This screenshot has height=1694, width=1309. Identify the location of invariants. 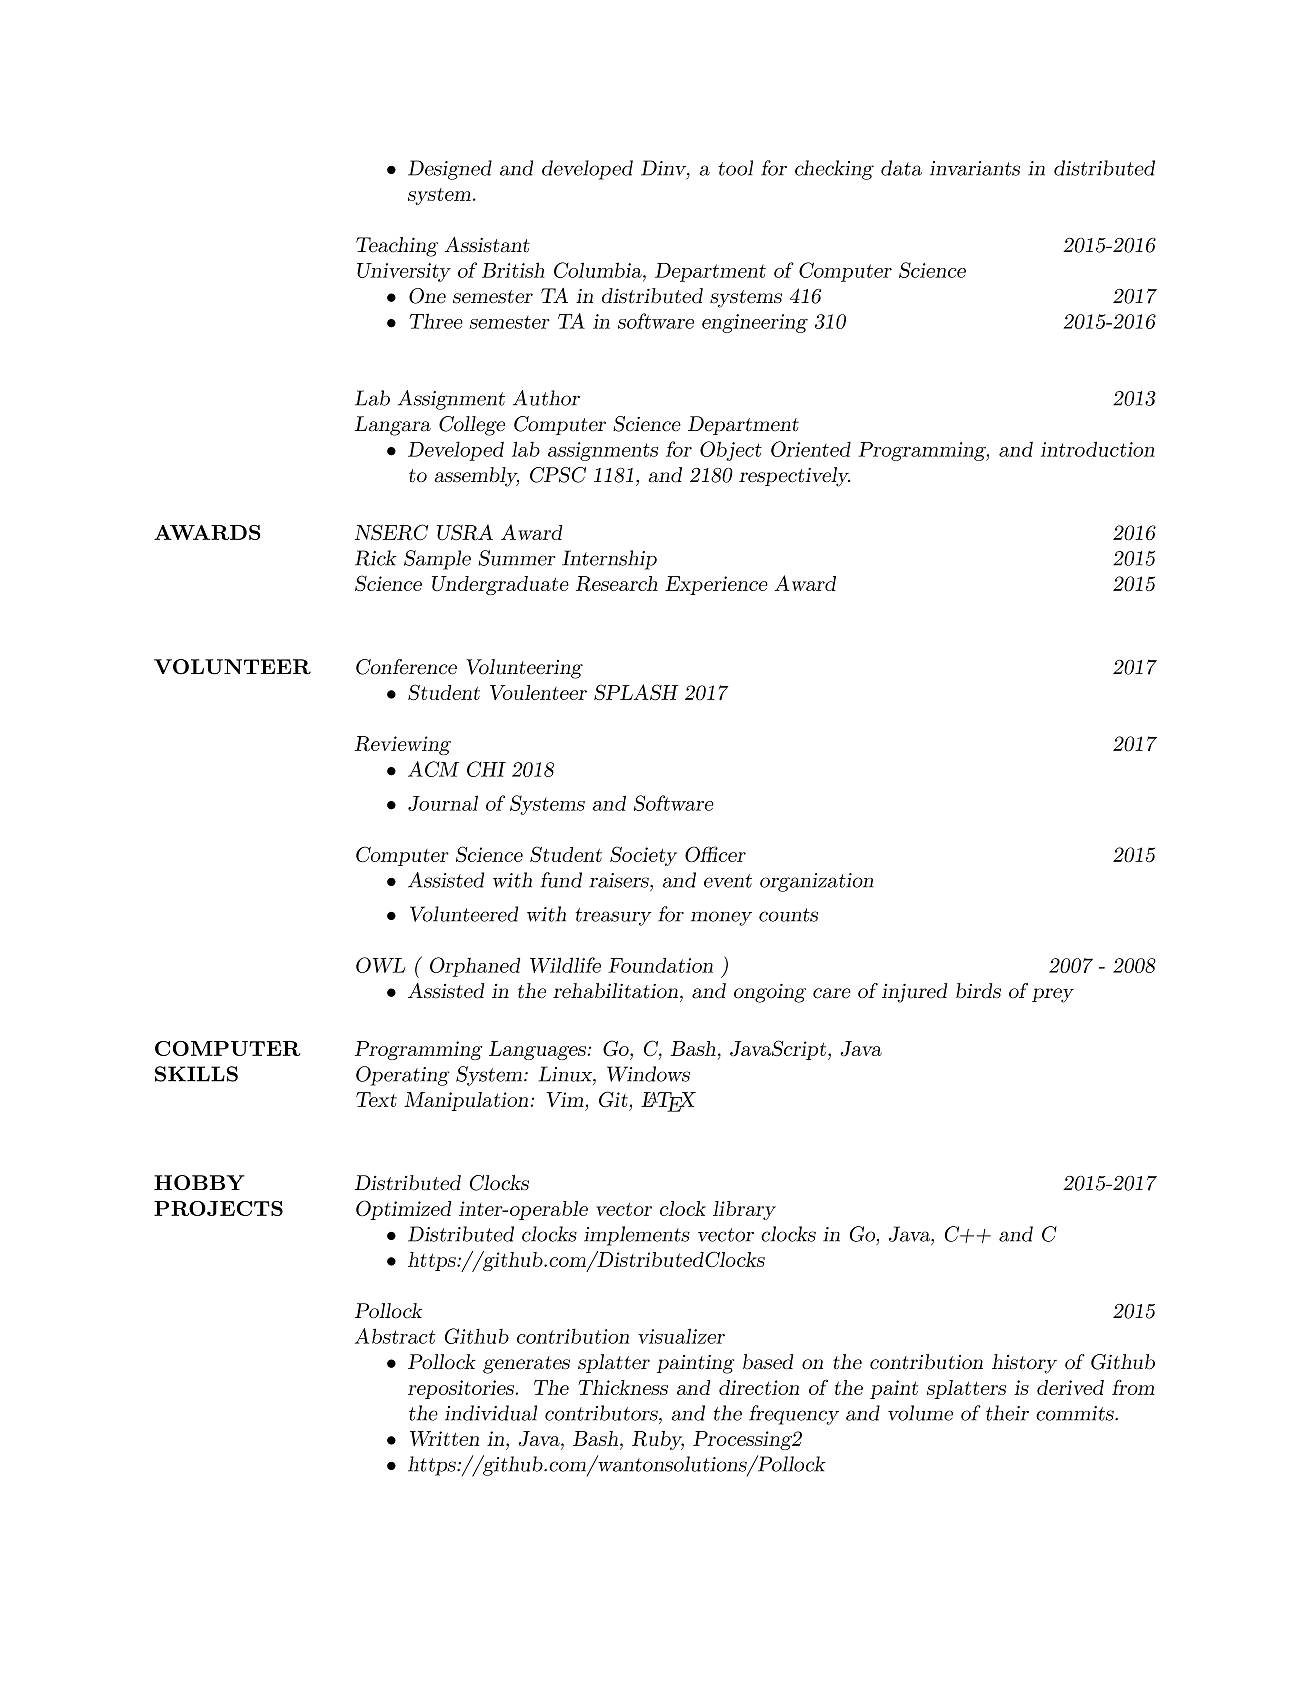
(975, 168).
